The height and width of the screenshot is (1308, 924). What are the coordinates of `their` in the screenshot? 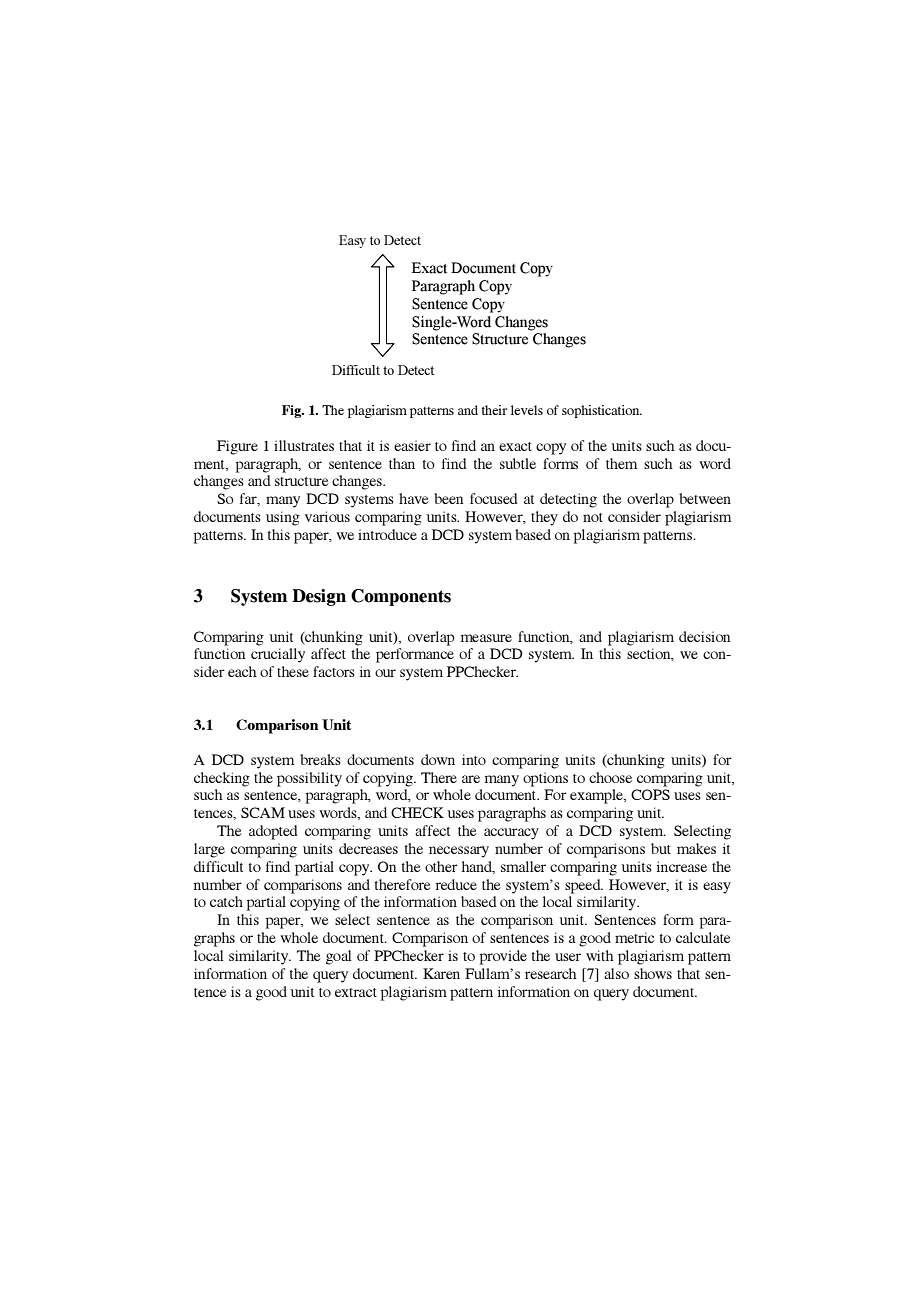 It's located at (494, 410).
